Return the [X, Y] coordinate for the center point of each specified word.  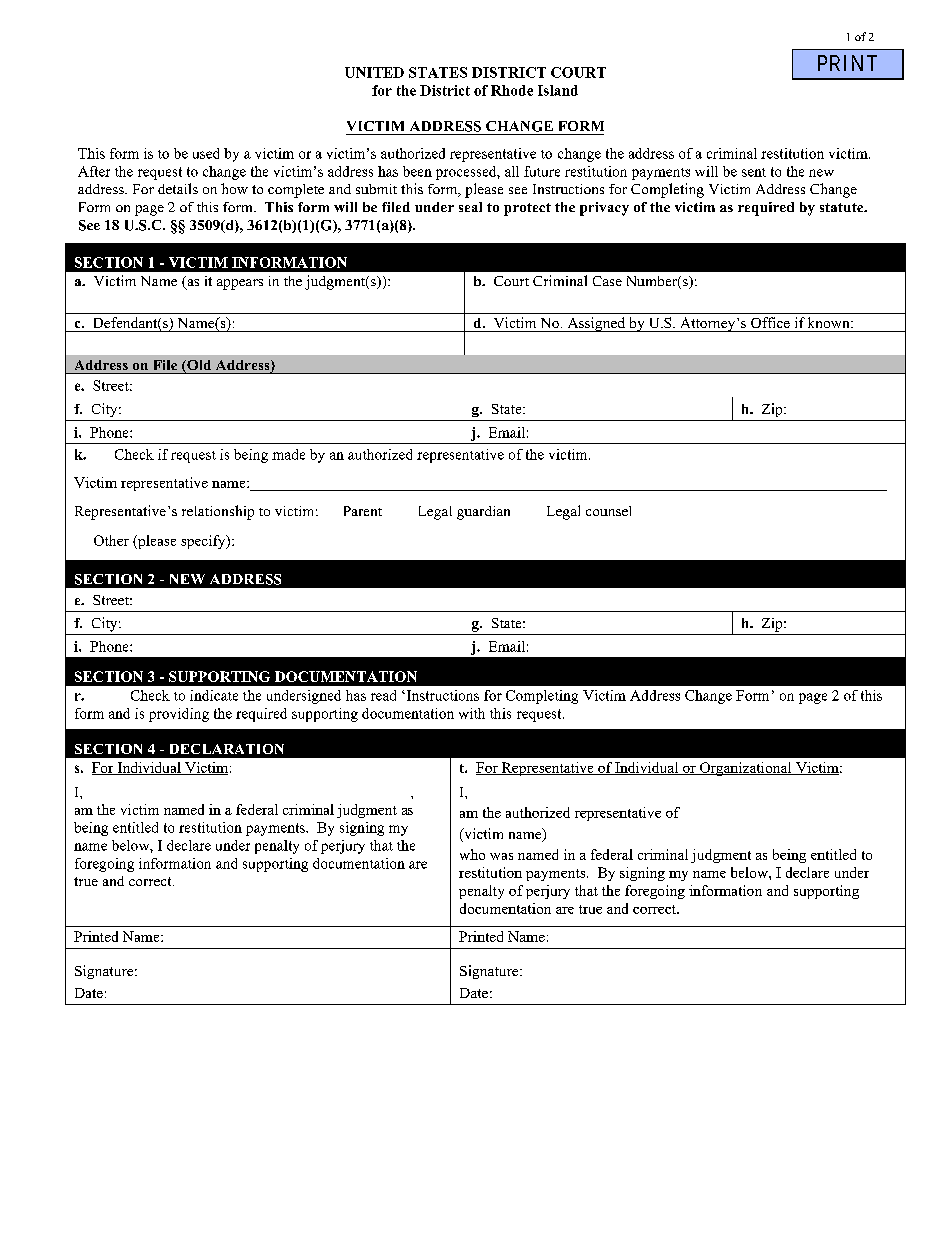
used [206, 153]
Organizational [745, 769]
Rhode [512, 90]
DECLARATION [227, 749]
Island [558, 90]
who [472, 854]
